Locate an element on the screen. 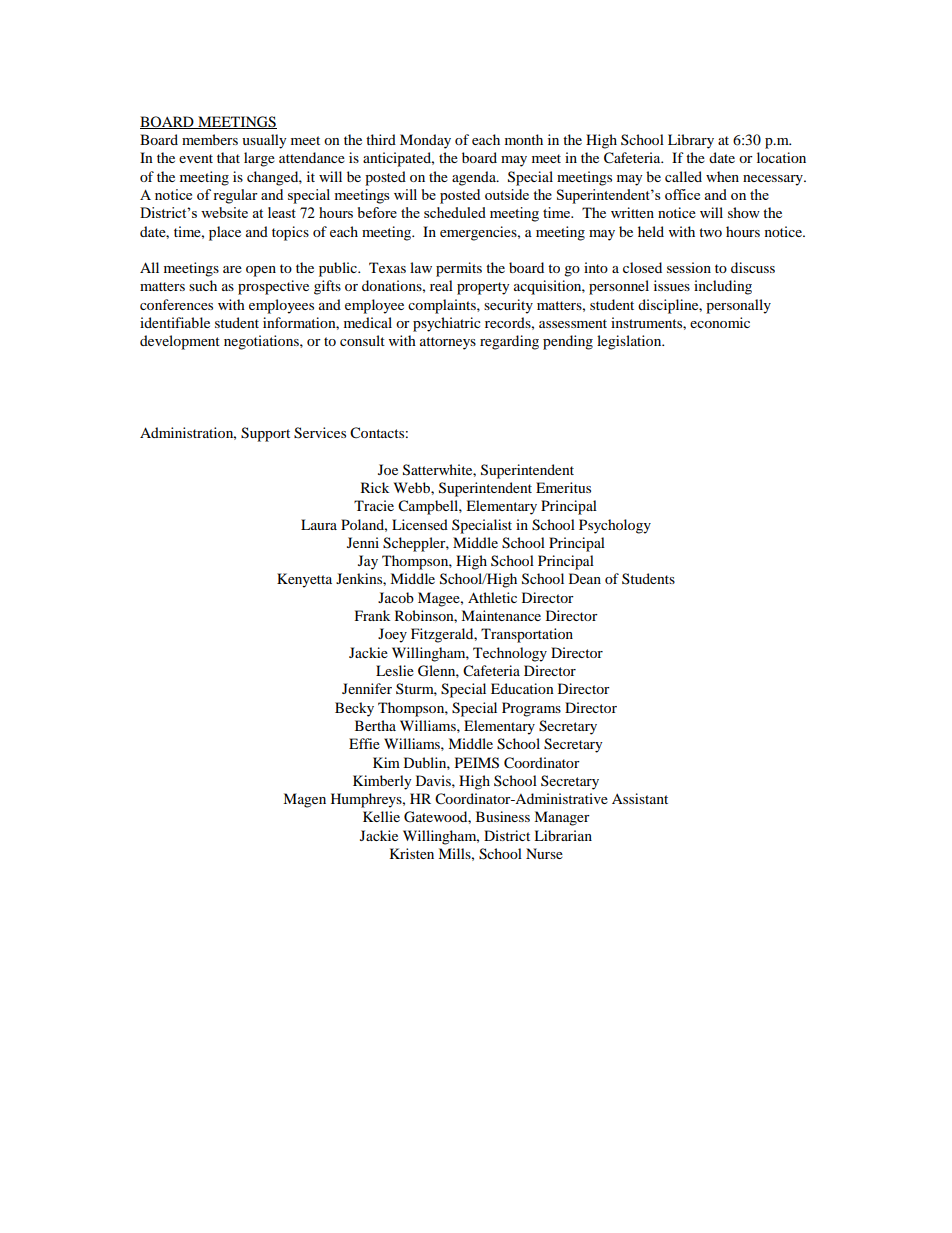 The height and width of the screenshot is (1233, 952). large is located at coordinates (259, 159).
